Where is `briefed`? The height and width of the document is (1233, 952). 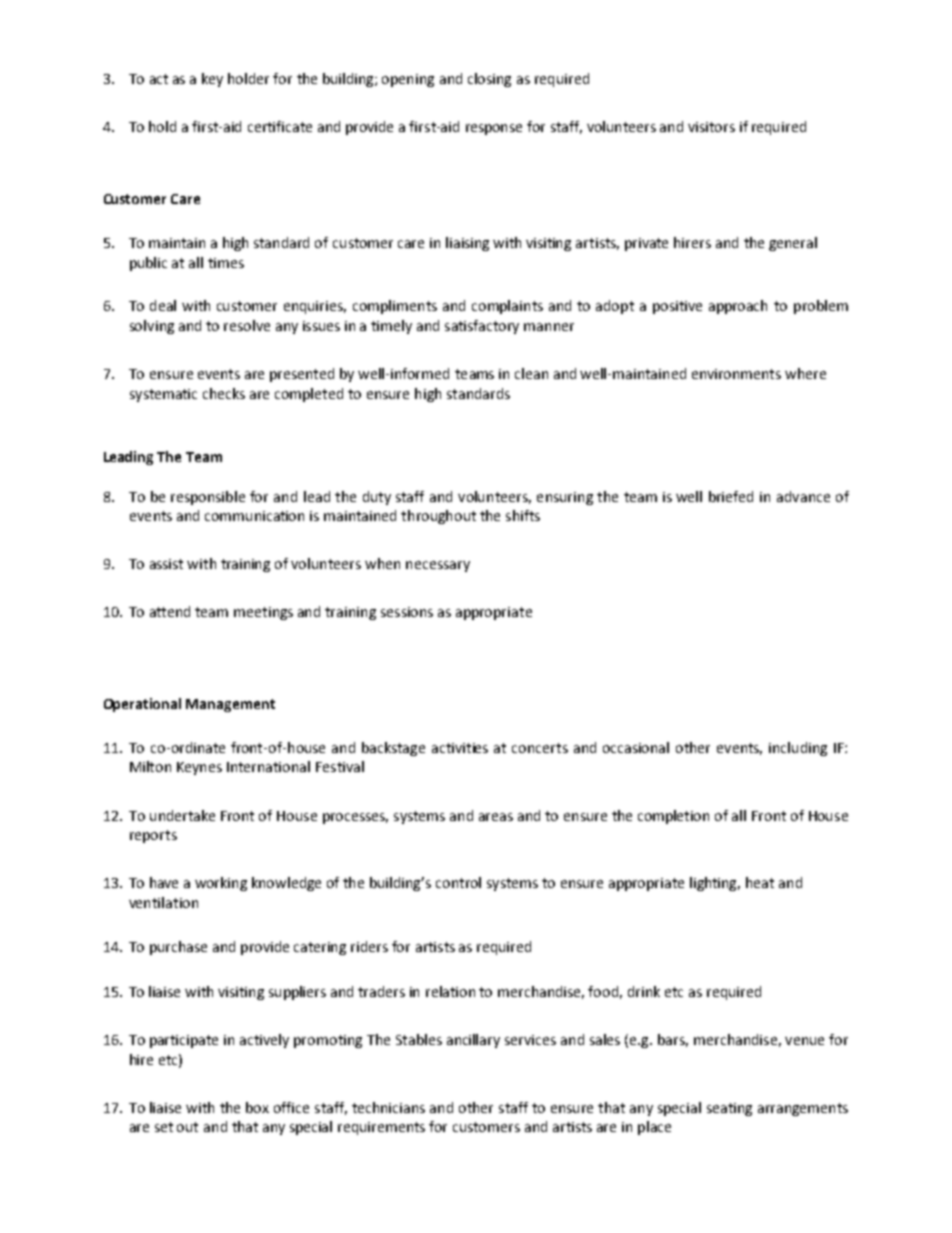
briefed is located at coordinates (731, 496).
